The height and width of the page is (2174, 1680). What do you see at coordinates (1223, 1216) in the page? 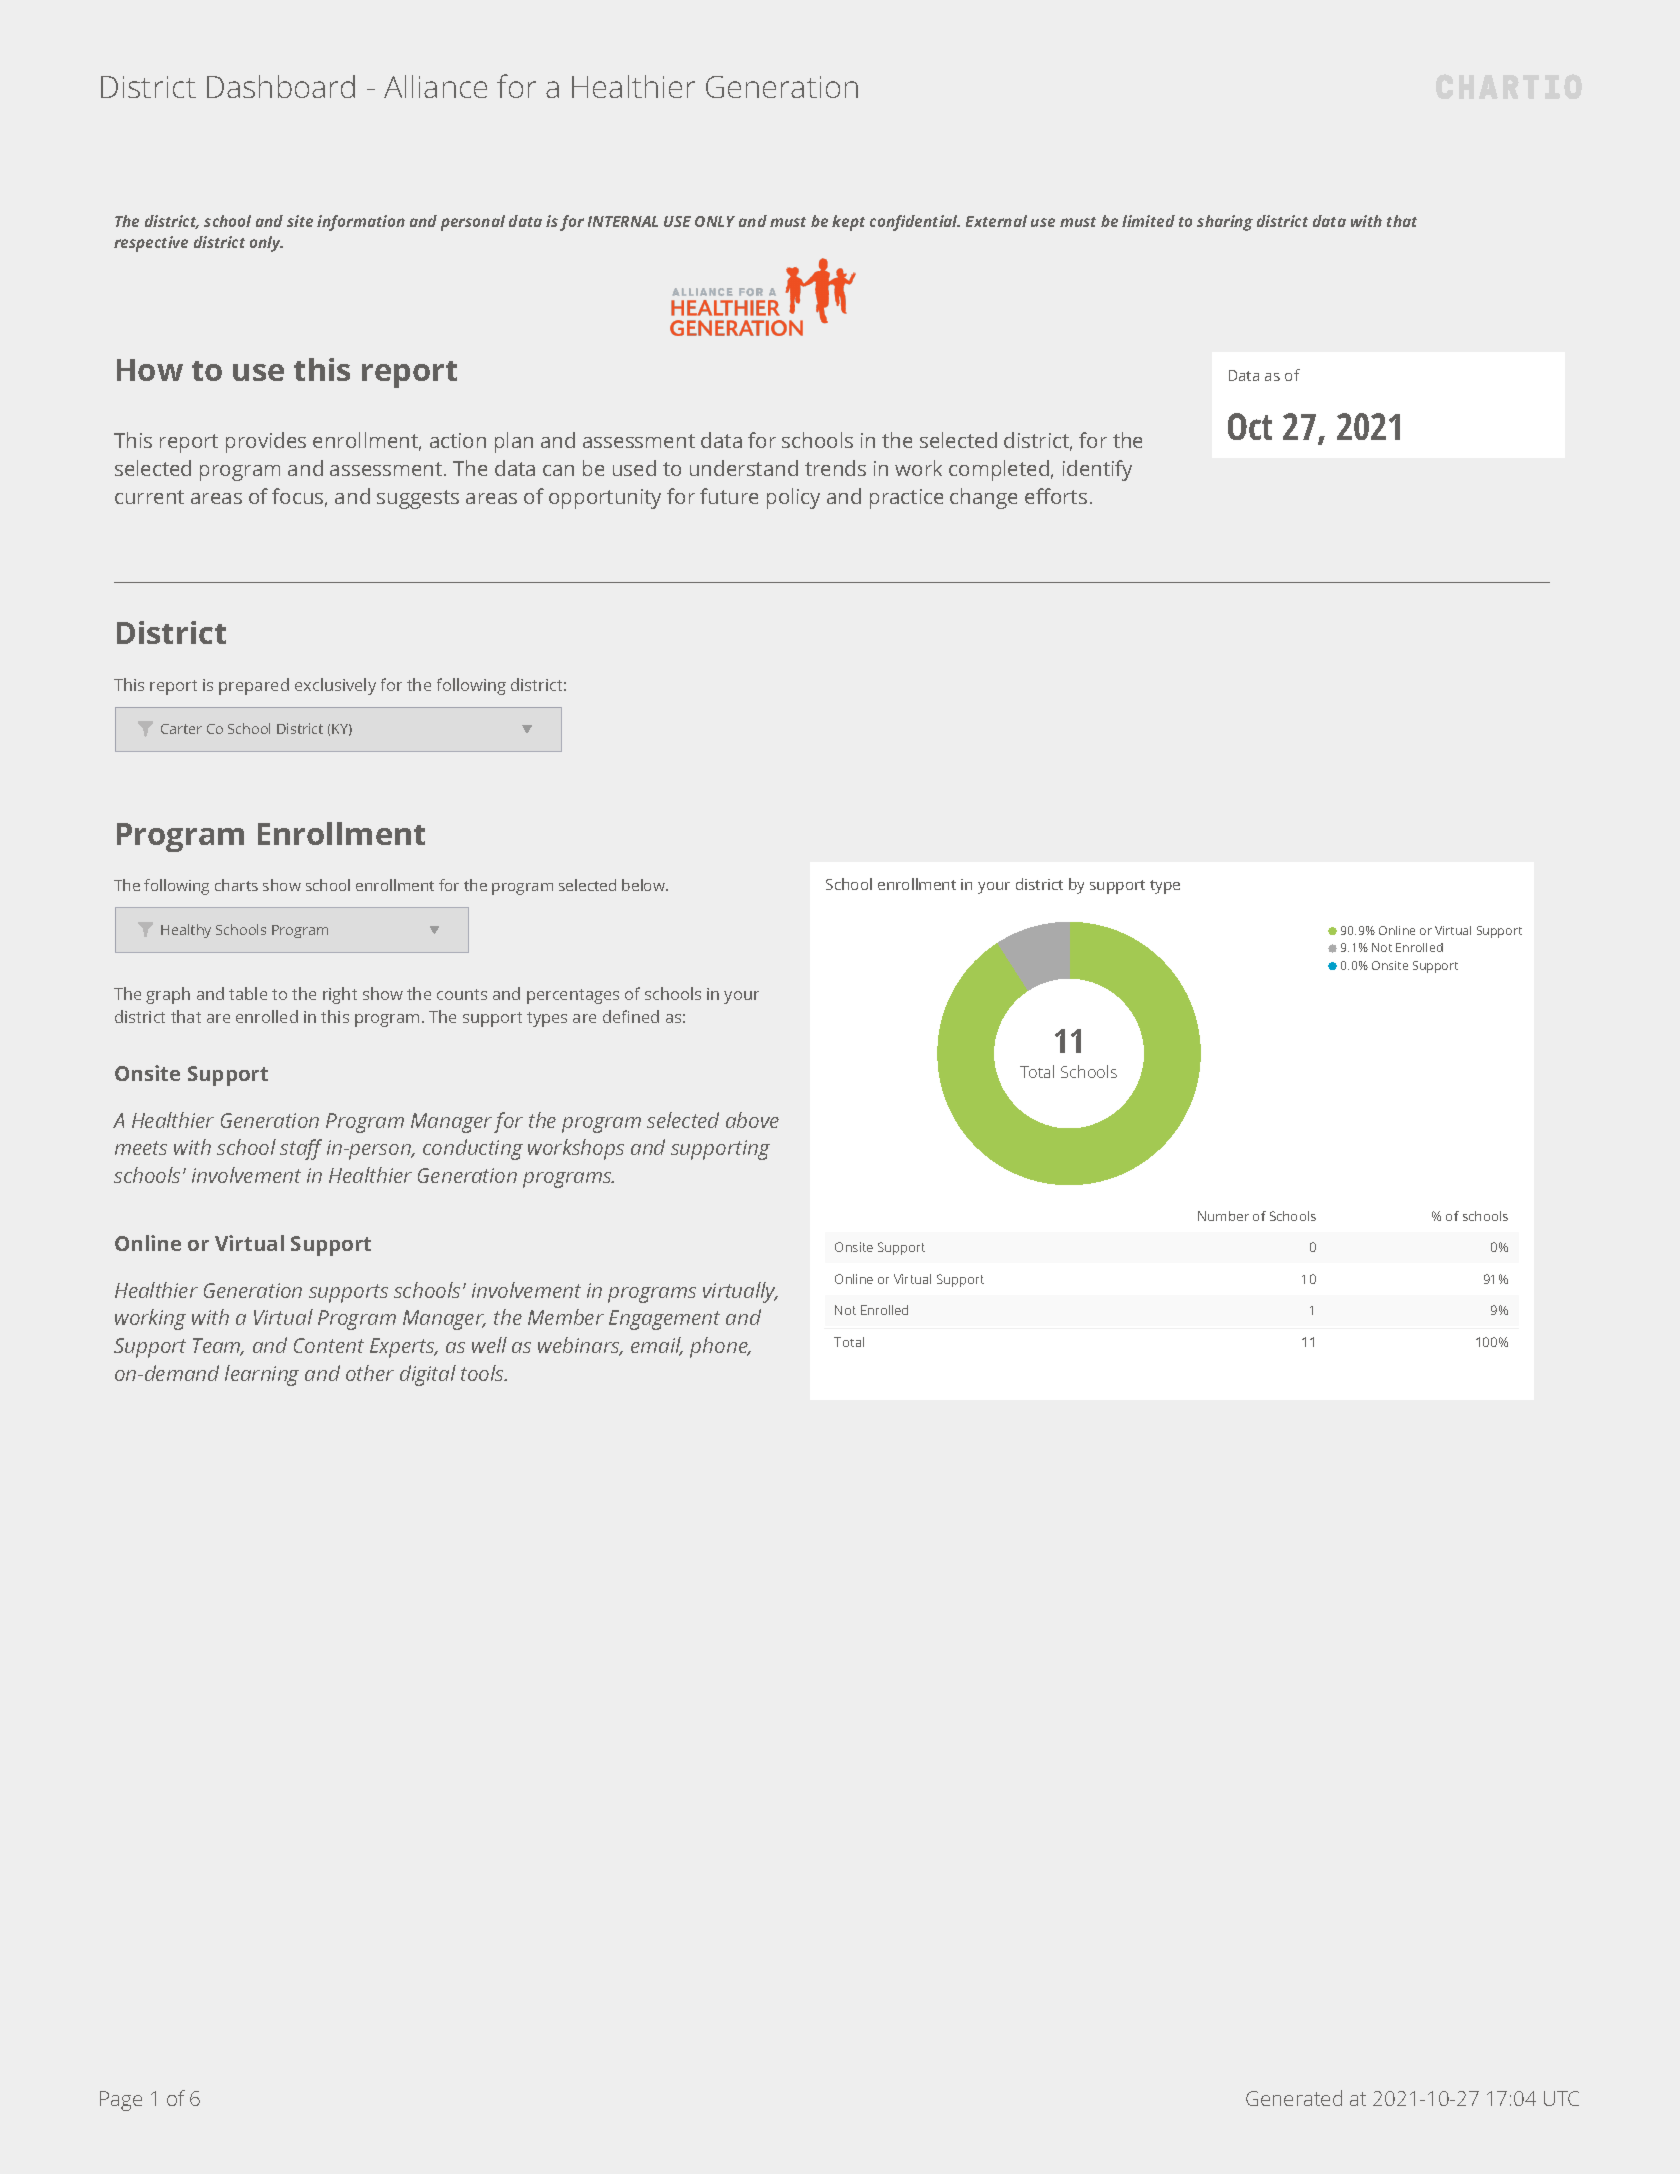
I see `Number` at bounding box center [1223, 1216].
